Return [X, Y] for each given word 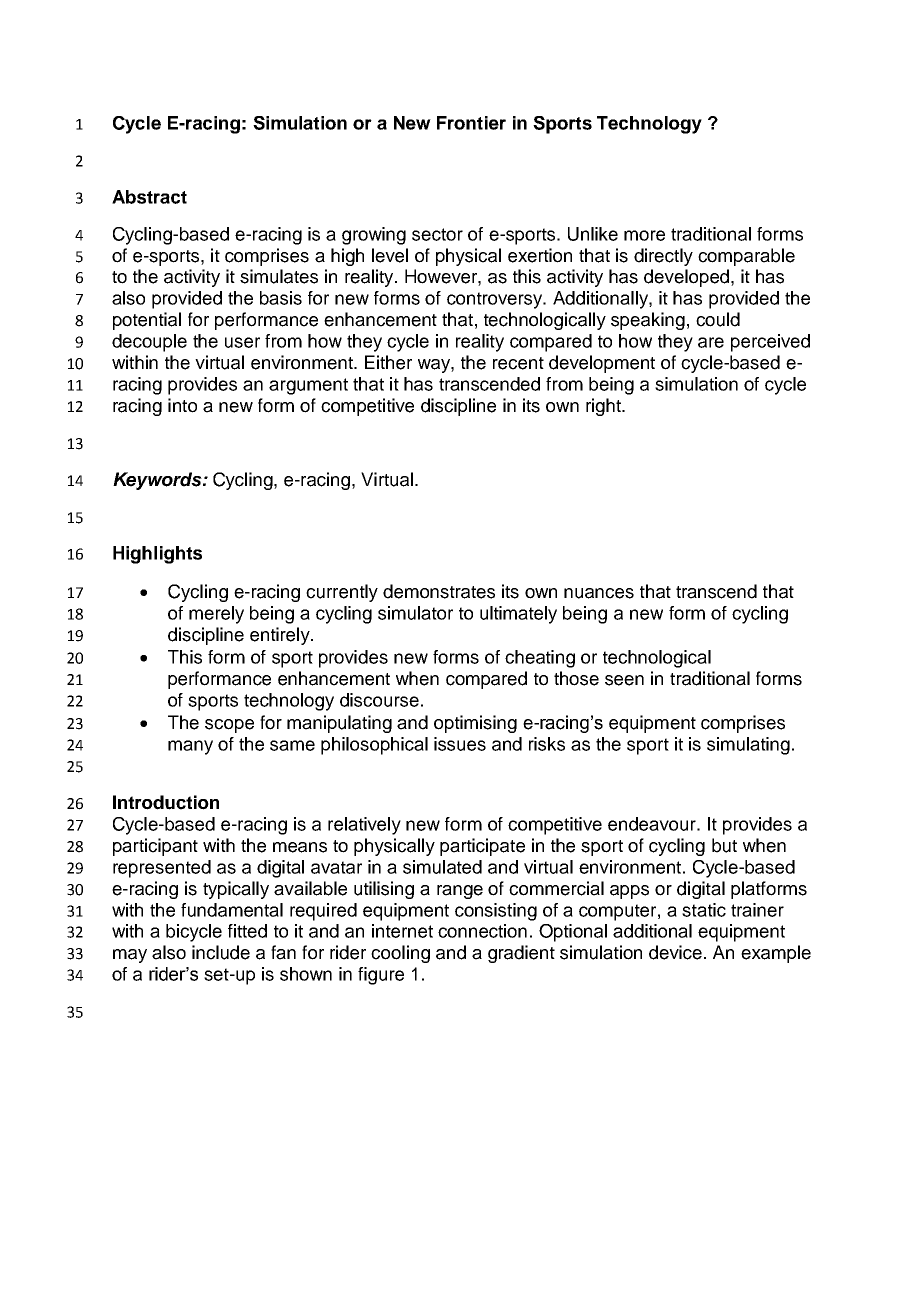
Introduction [166, 802]
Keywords [158, 481]
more [644, 235]
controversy [496, 300]
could [718, 319]
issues [460, 744]
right [604, 407]
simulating [748, 746]
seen [624, 680]
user [242, 342]
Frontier [471, 123]
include [221, 952]
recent [518, 363]
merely [216, 615]
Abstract [149, 197]
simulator [415, 613]
